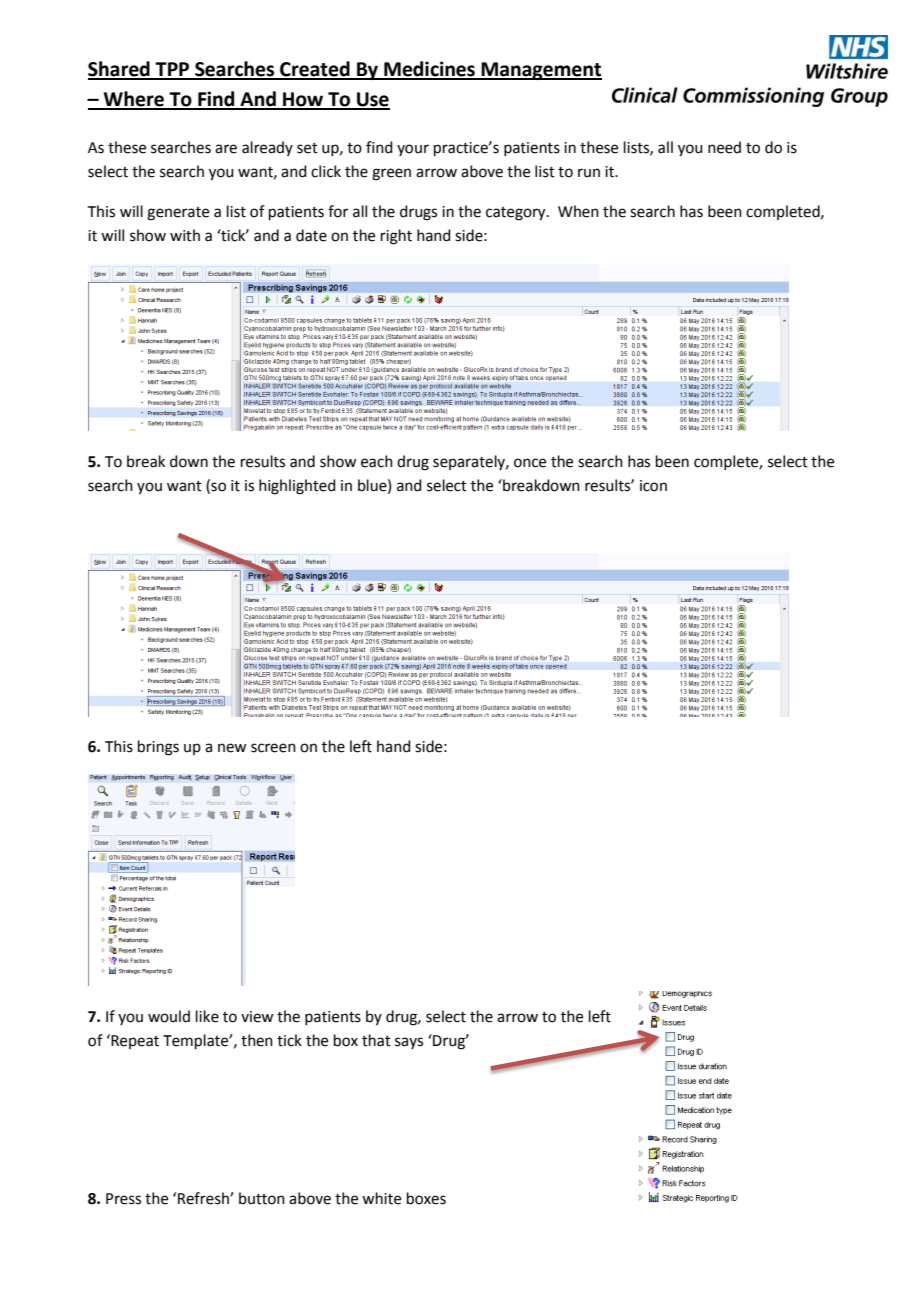  Describe the element at coordinates (381, 1198) in the image. I see `white` at that location.
